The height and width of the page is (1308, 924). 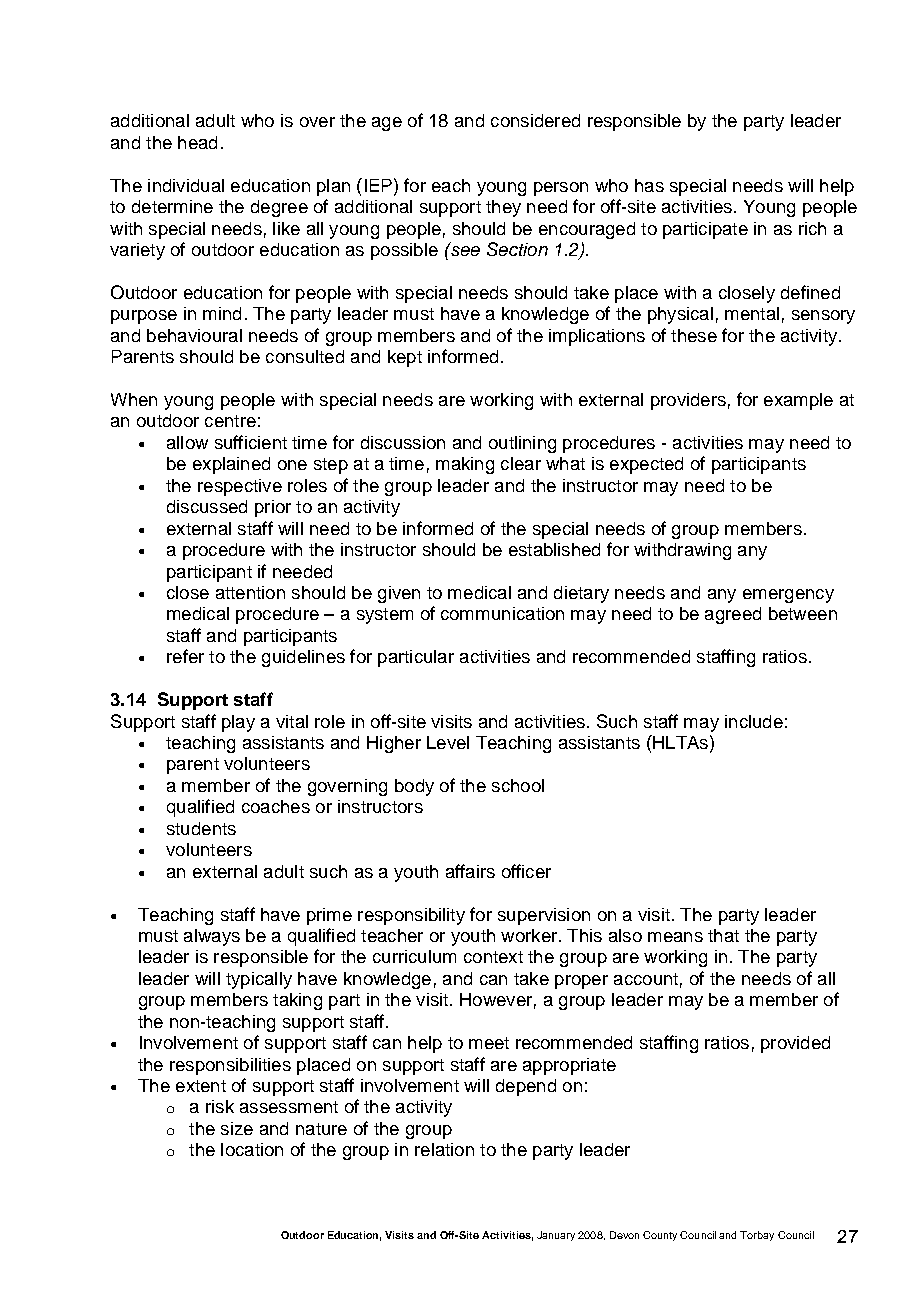 What do you see at coordinates (649, 185) in the page?
I see `has` at bounding box center [649, 185].
